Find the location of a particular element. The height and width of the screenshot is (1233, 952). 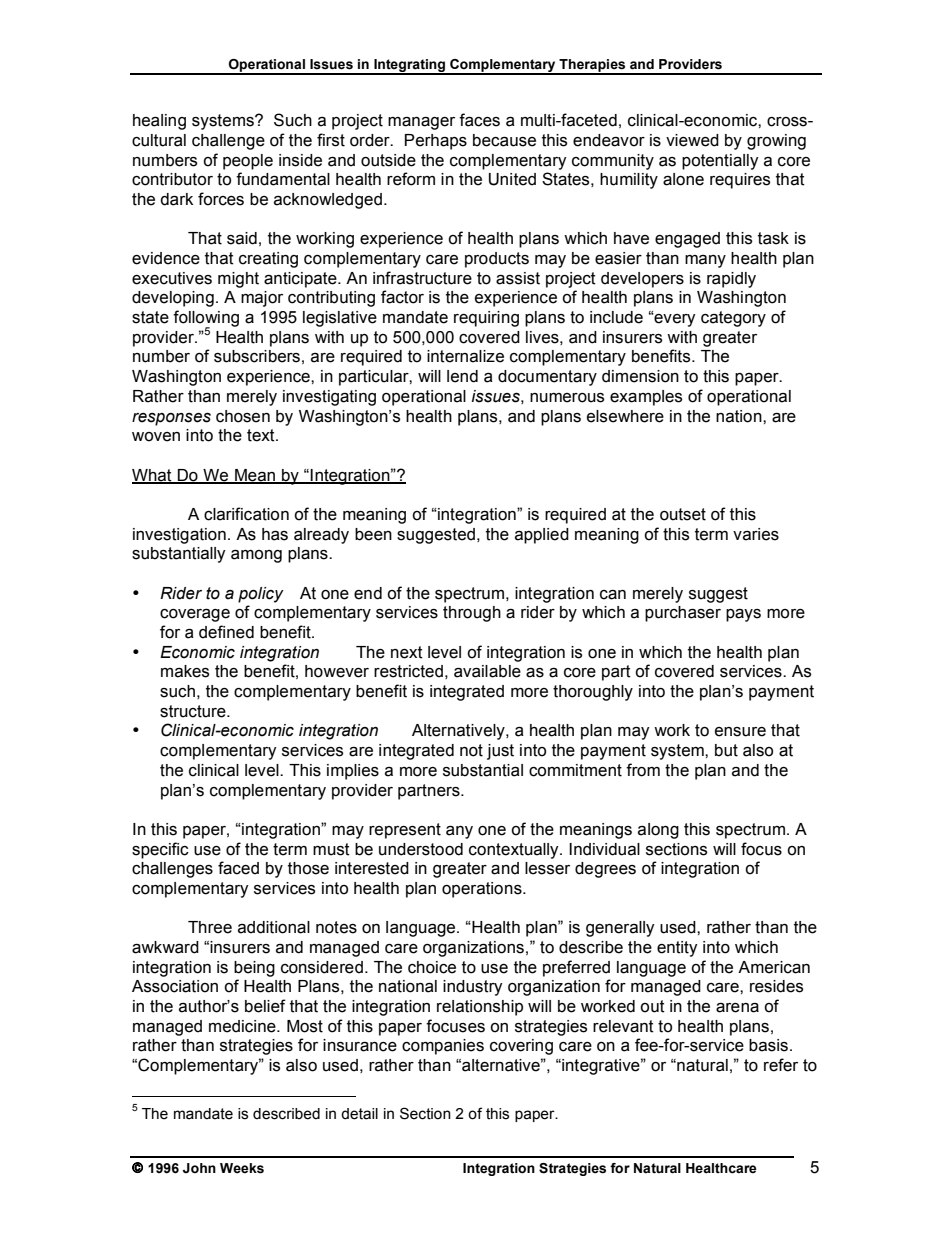

faced is located at coordinates (238, 868).
